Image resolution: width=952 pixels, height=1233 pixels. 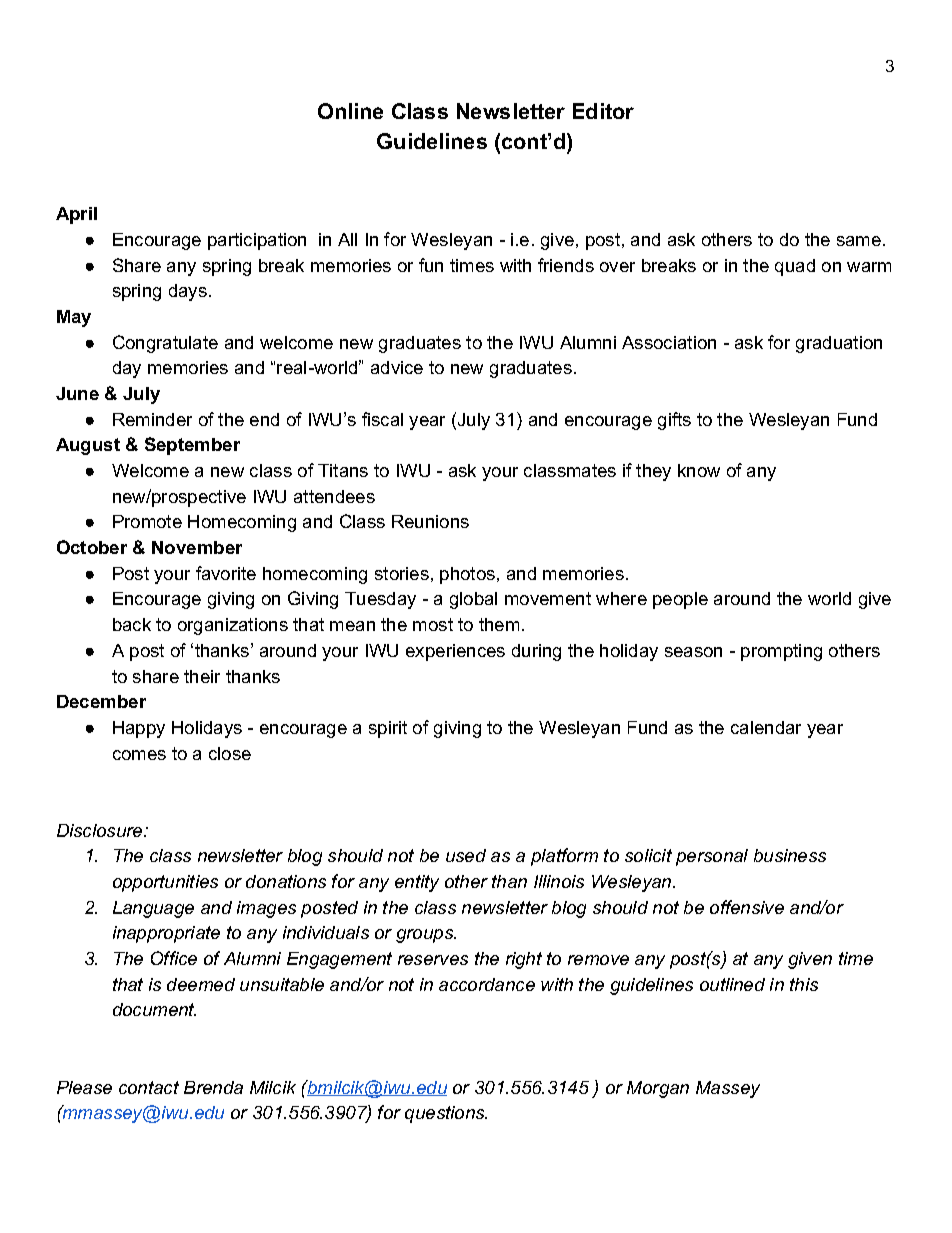 What do you see at coordinates (446, 1114) in the screenshot?
I see `questions` at bounding box center [446, 1114].
